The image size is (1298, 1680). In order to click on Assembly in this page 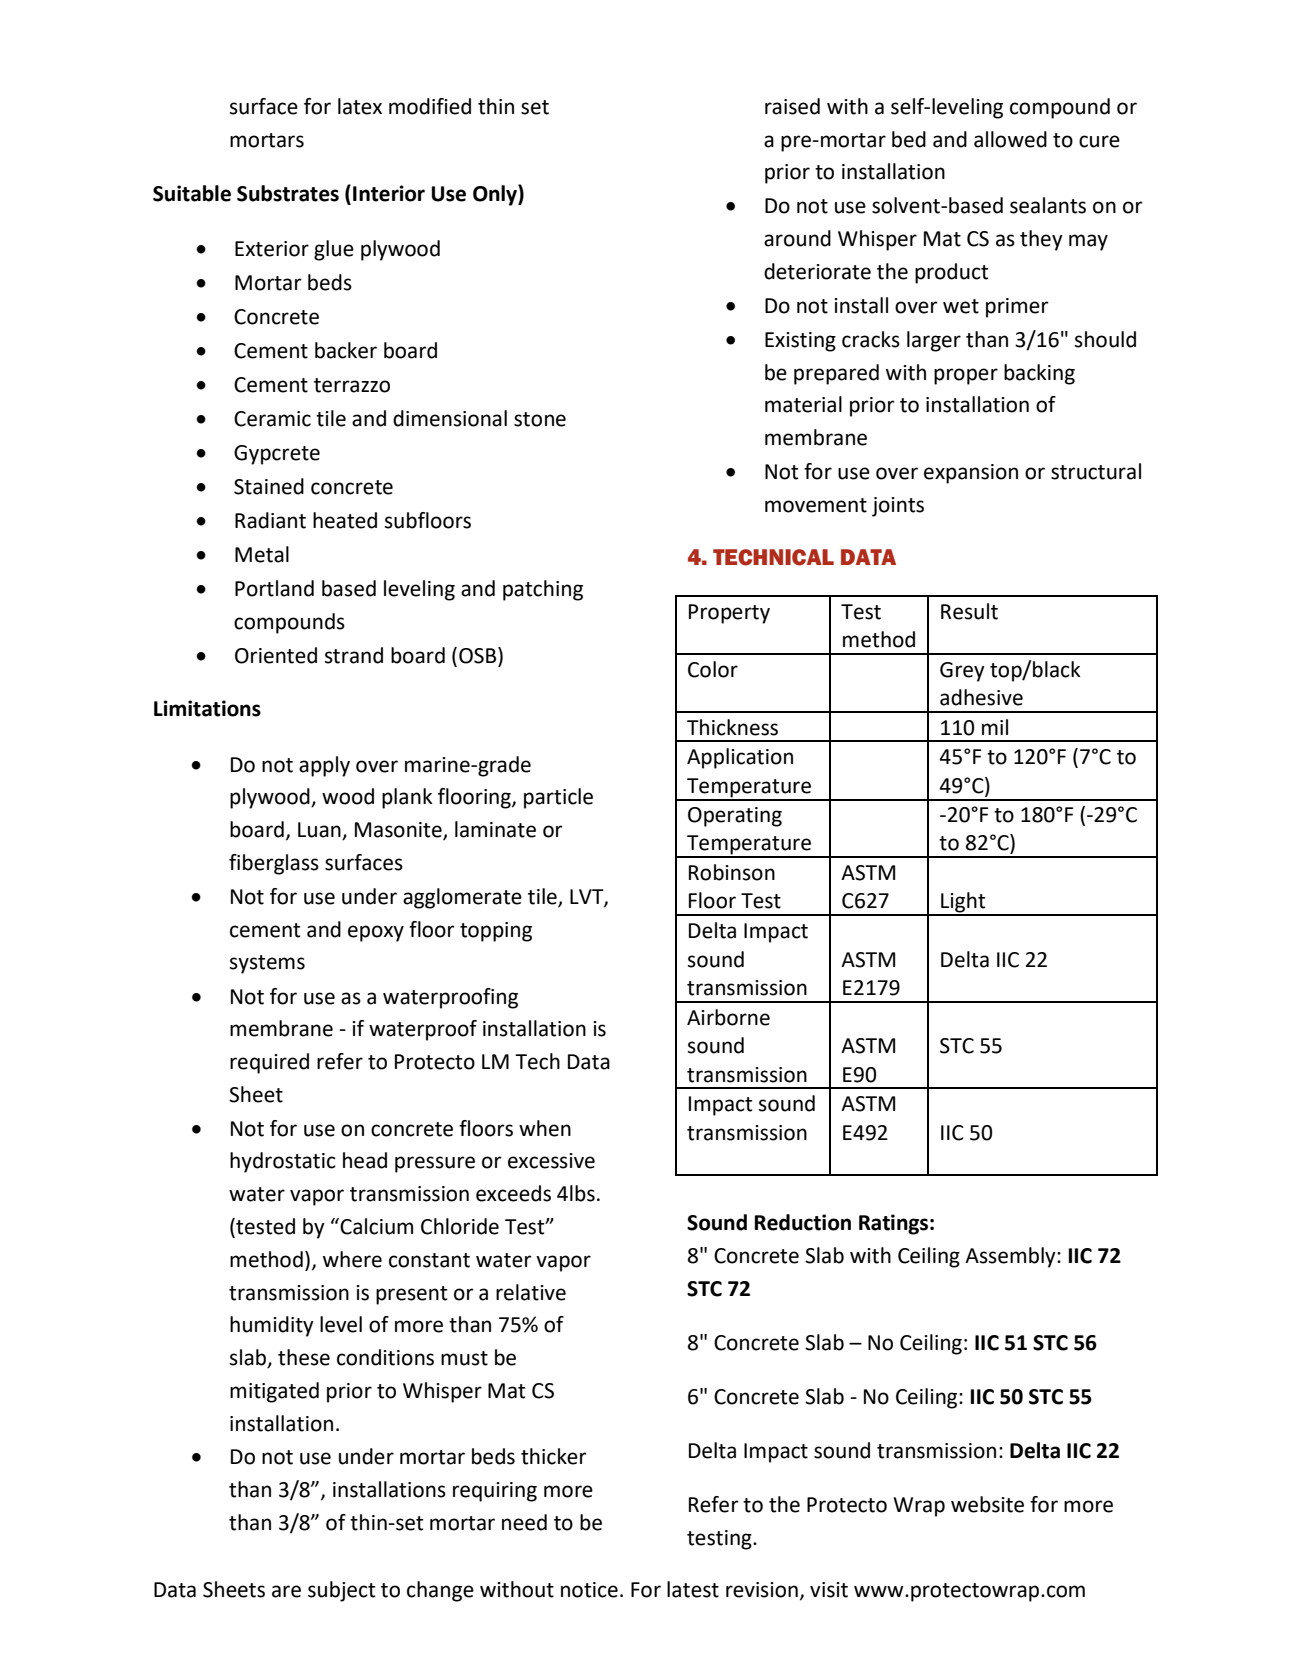, I will do `click(1011, 1257)`.
